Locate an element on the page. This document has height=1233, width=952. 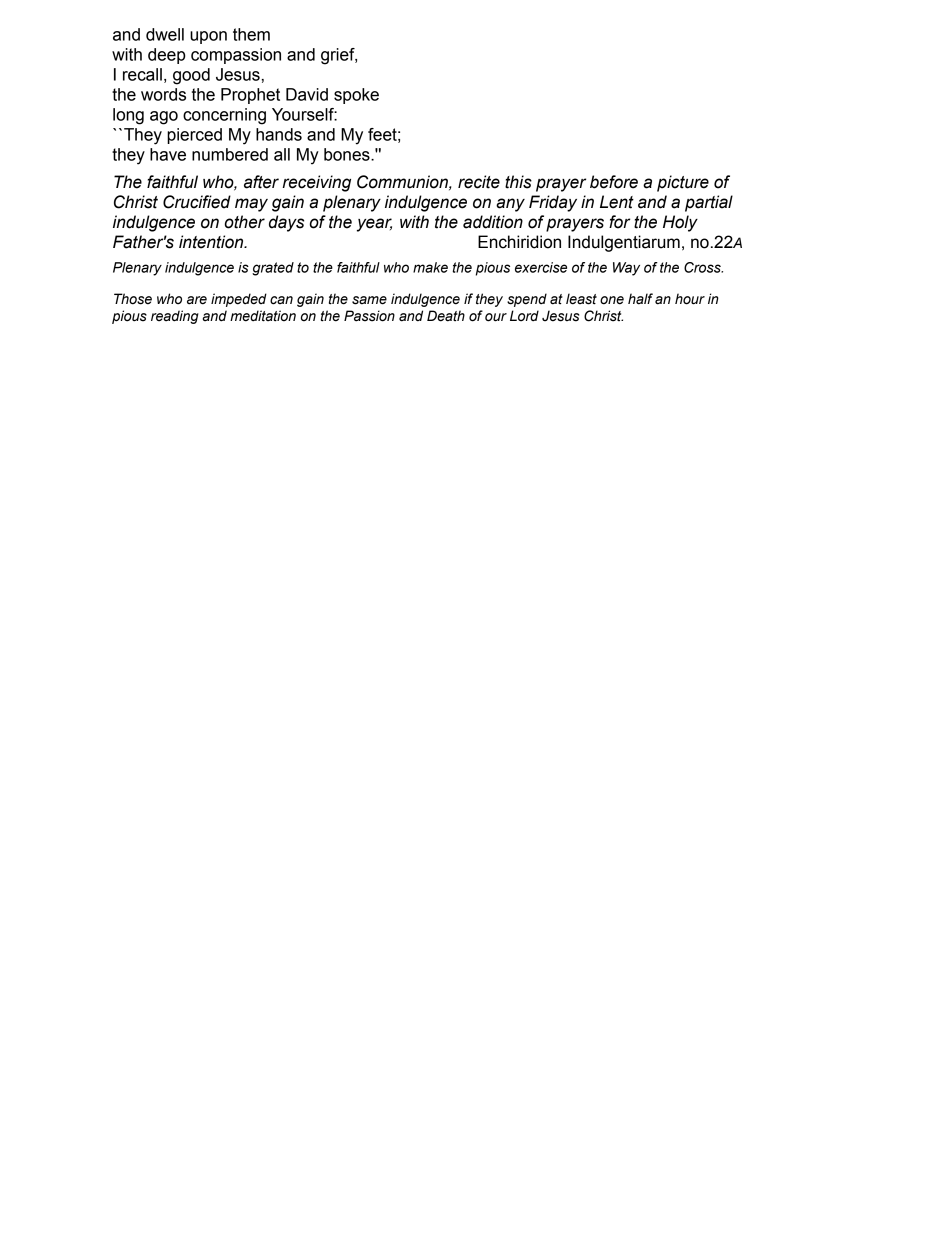
are is located at coordinates (197, 300).
